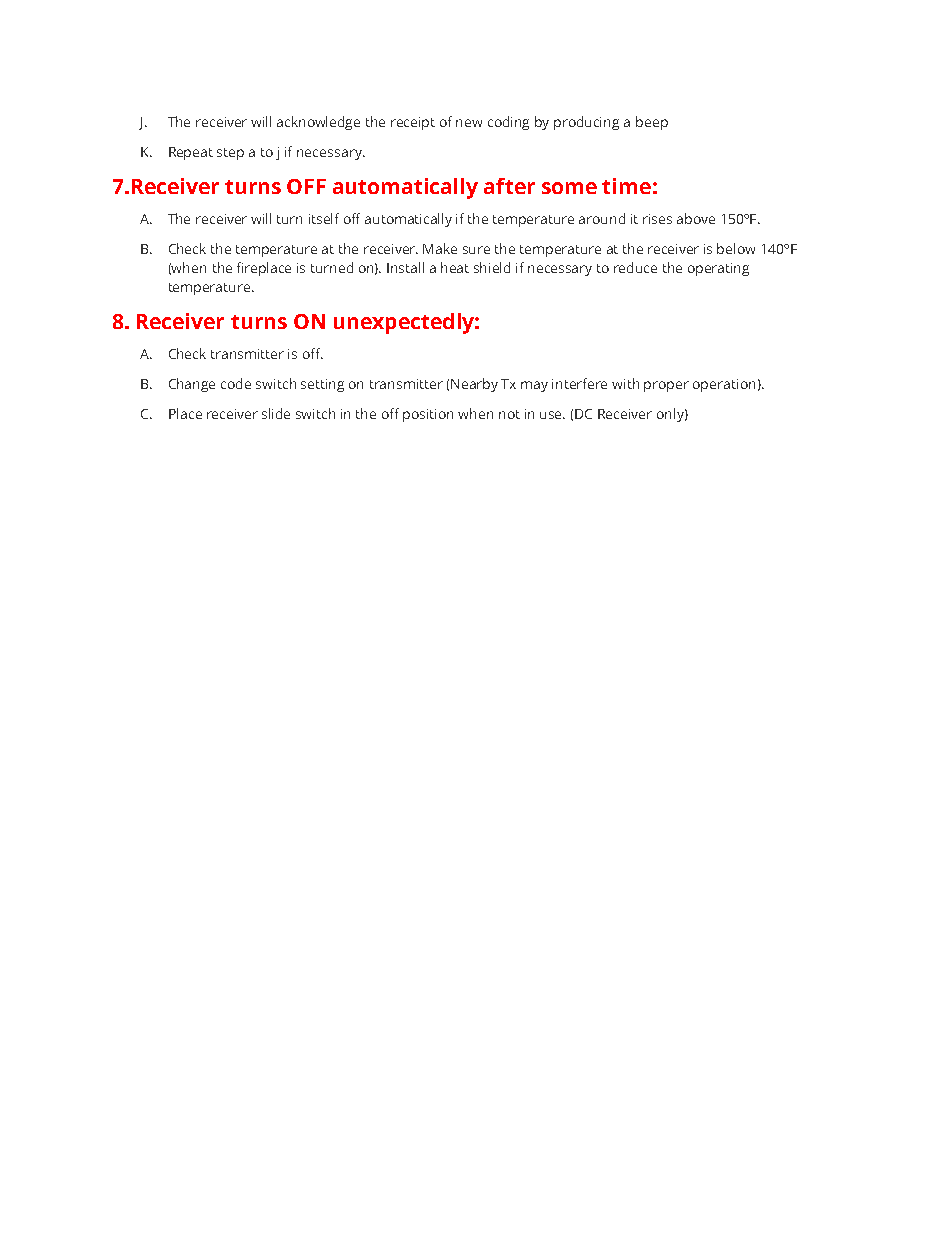 The image size is (952, 1233). What do you see at coordinates (428, 415) in the image?
I see `position` at bounding box center [428, 415].
